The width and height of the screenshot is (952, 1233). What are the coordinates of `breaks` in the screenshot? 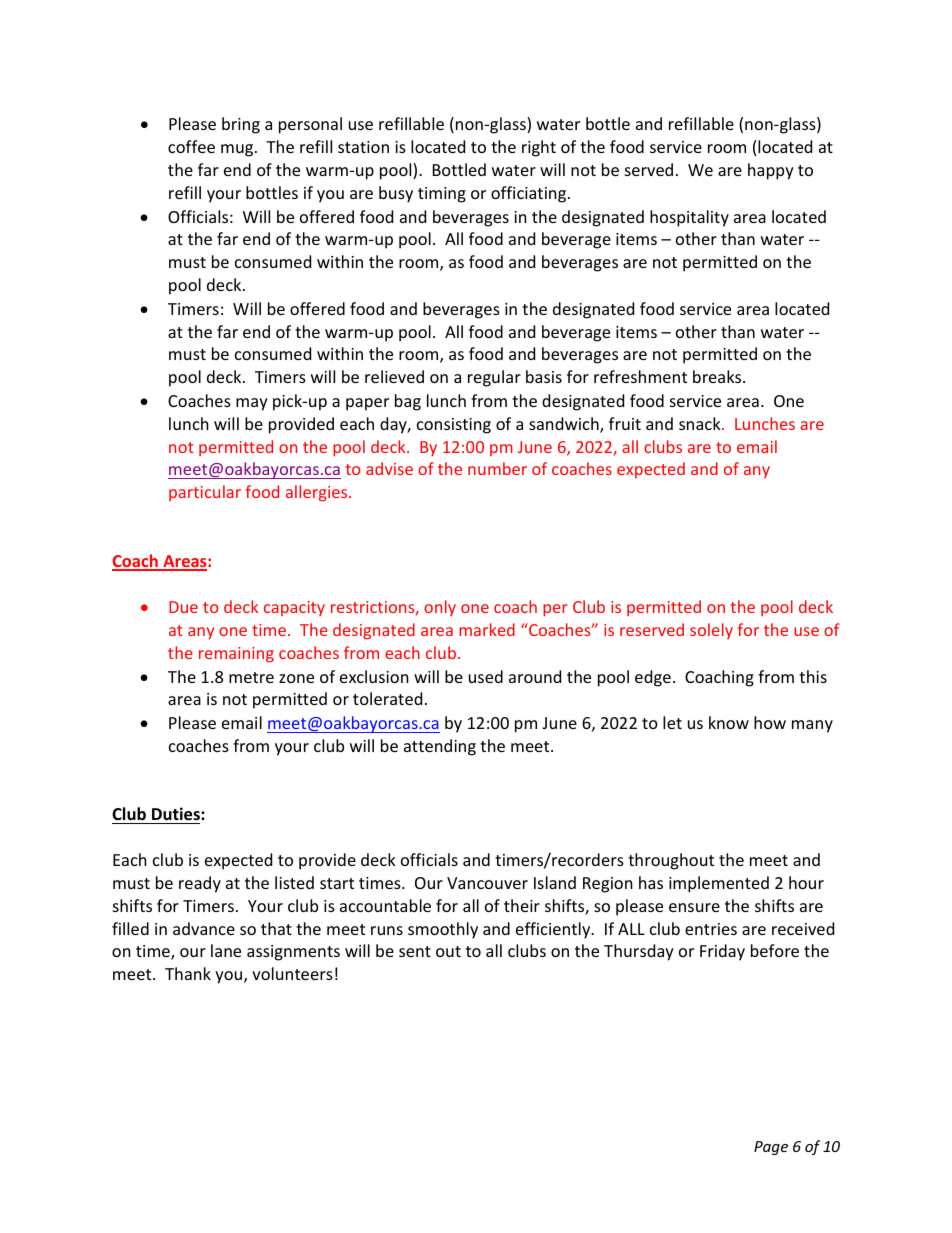 It's located at (718, 376).
